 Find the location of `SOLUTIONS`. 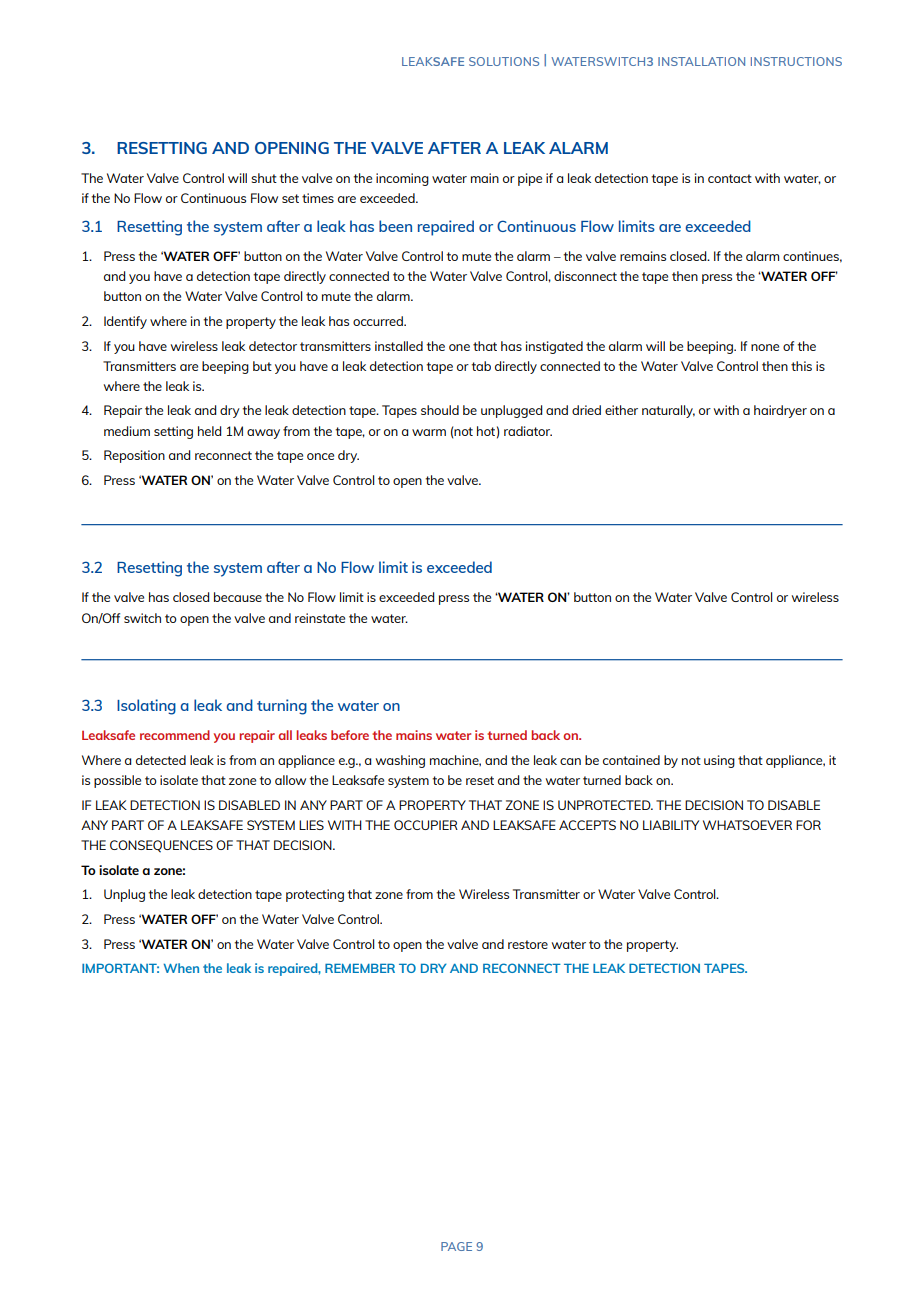

SOLUTIONS is located at coordinates (504, 61).
